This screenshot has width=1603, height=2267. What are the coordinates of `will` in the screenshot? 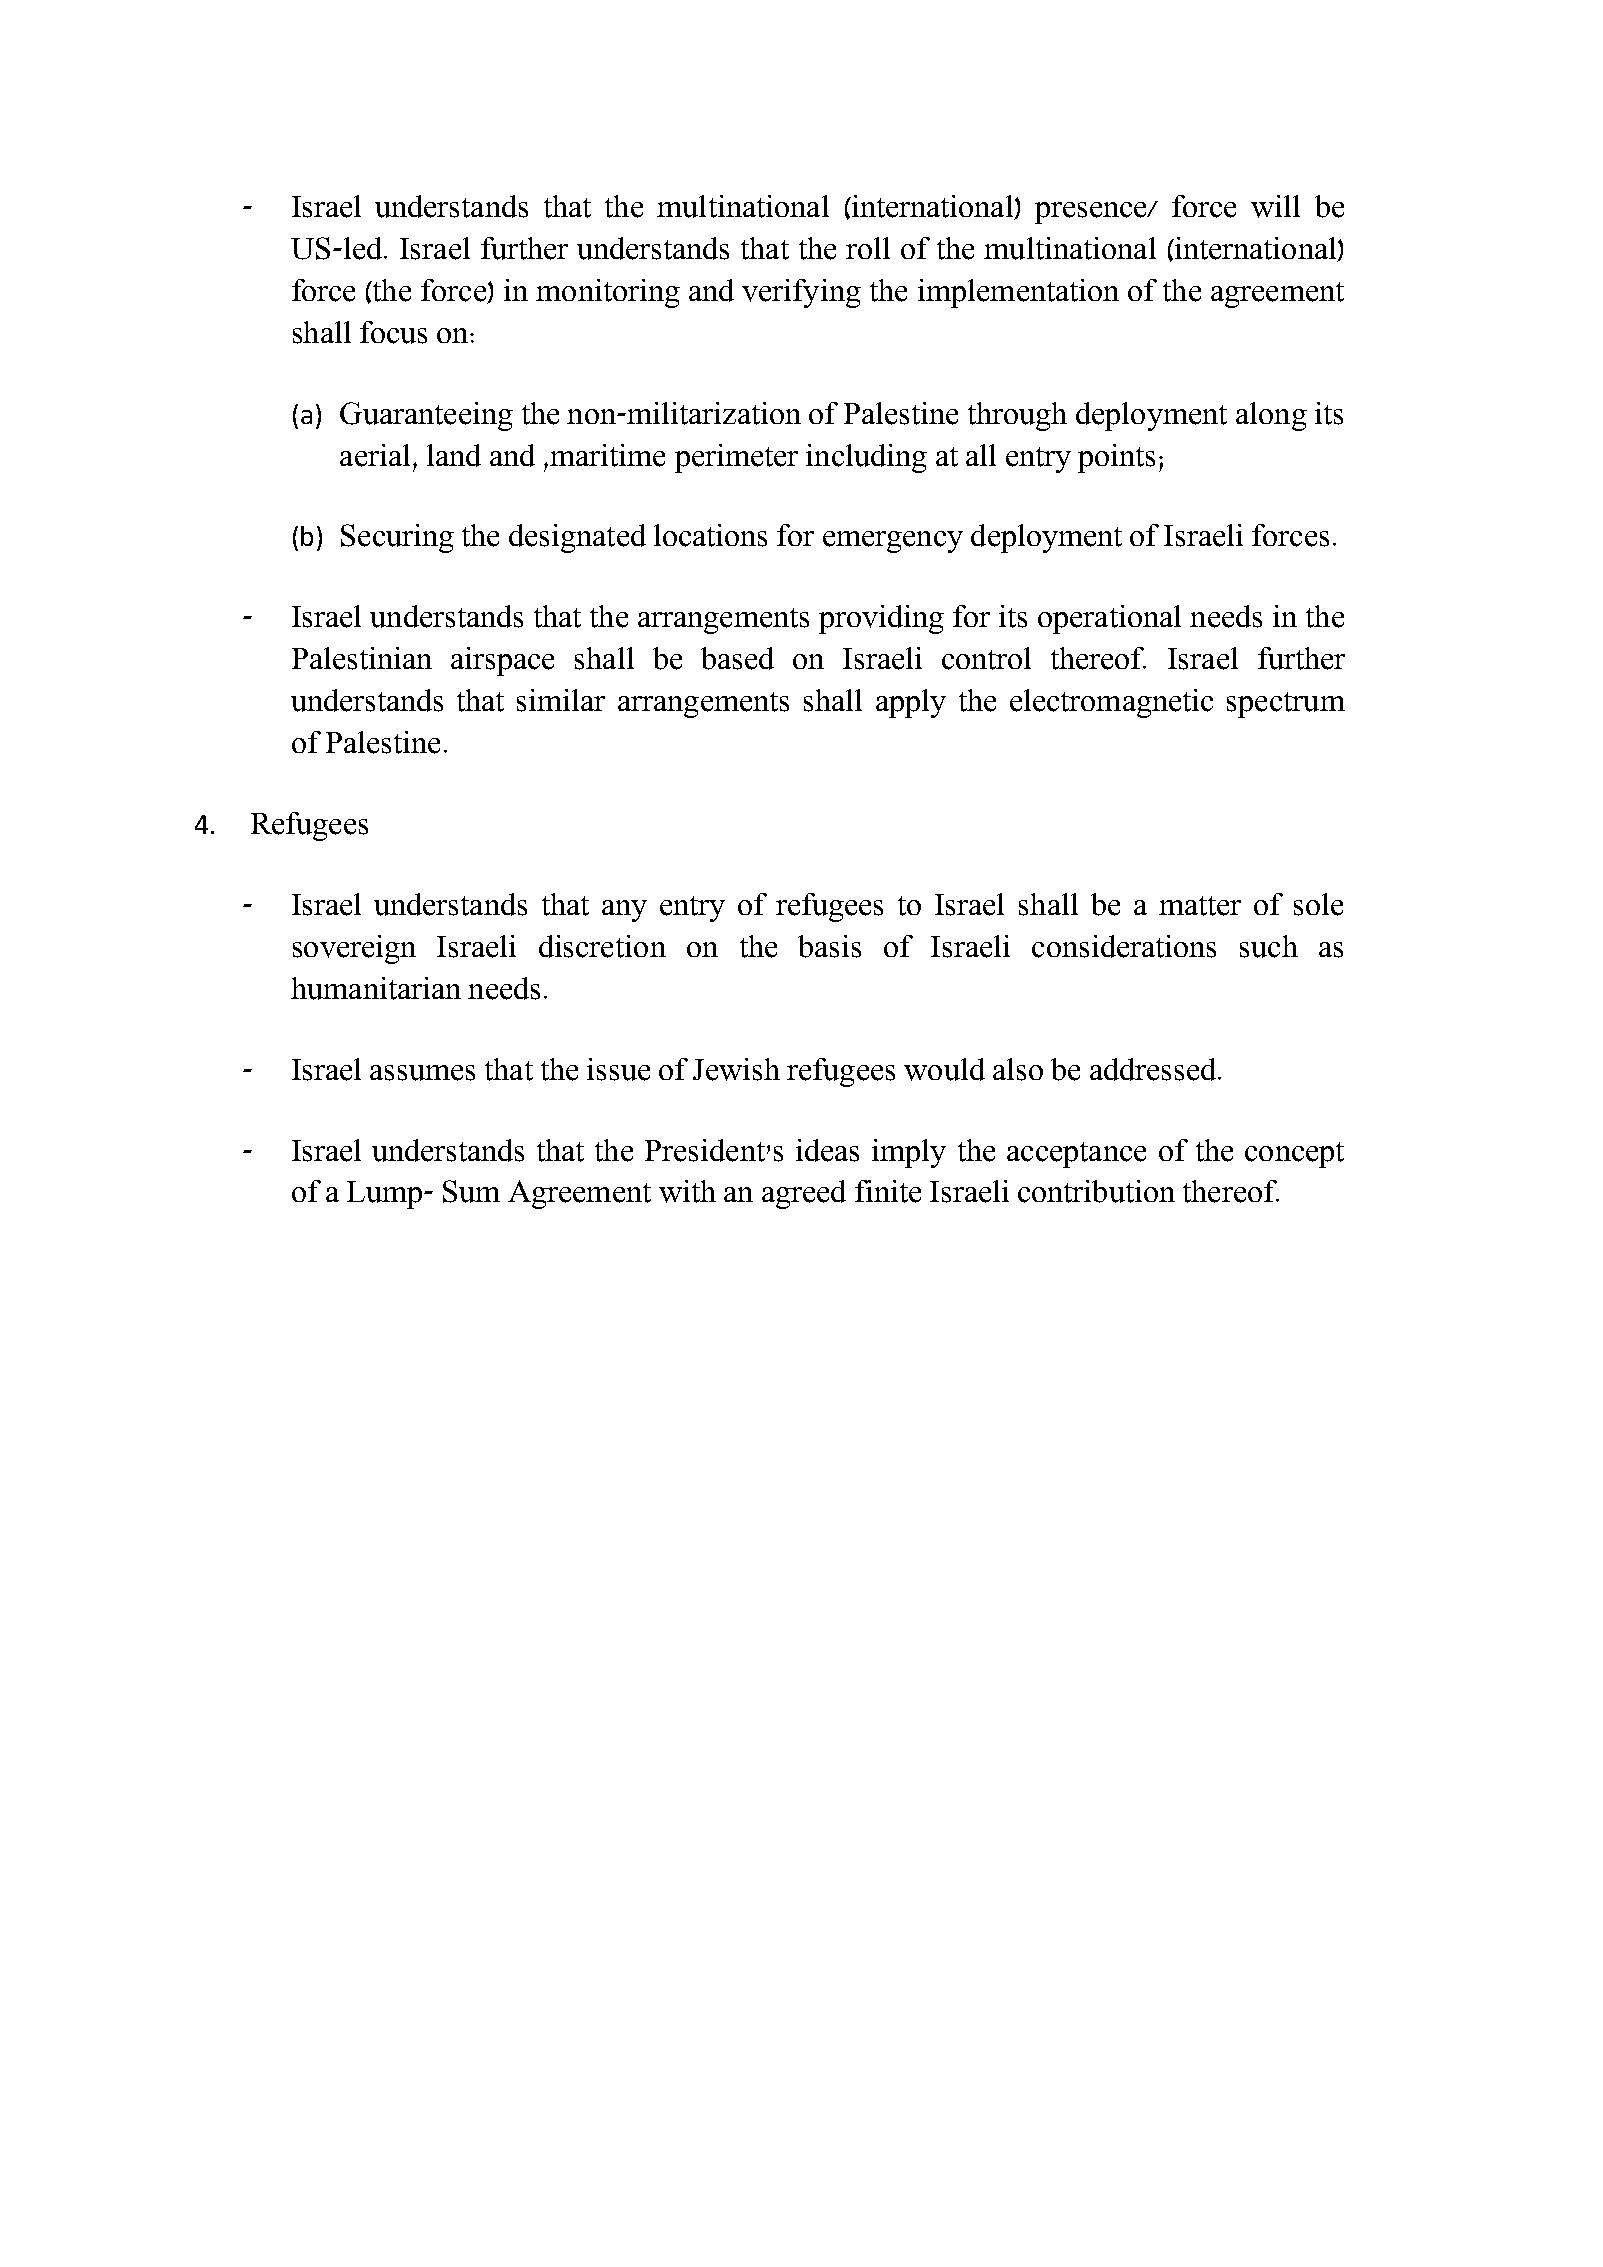 It's located at (1275, 206).
